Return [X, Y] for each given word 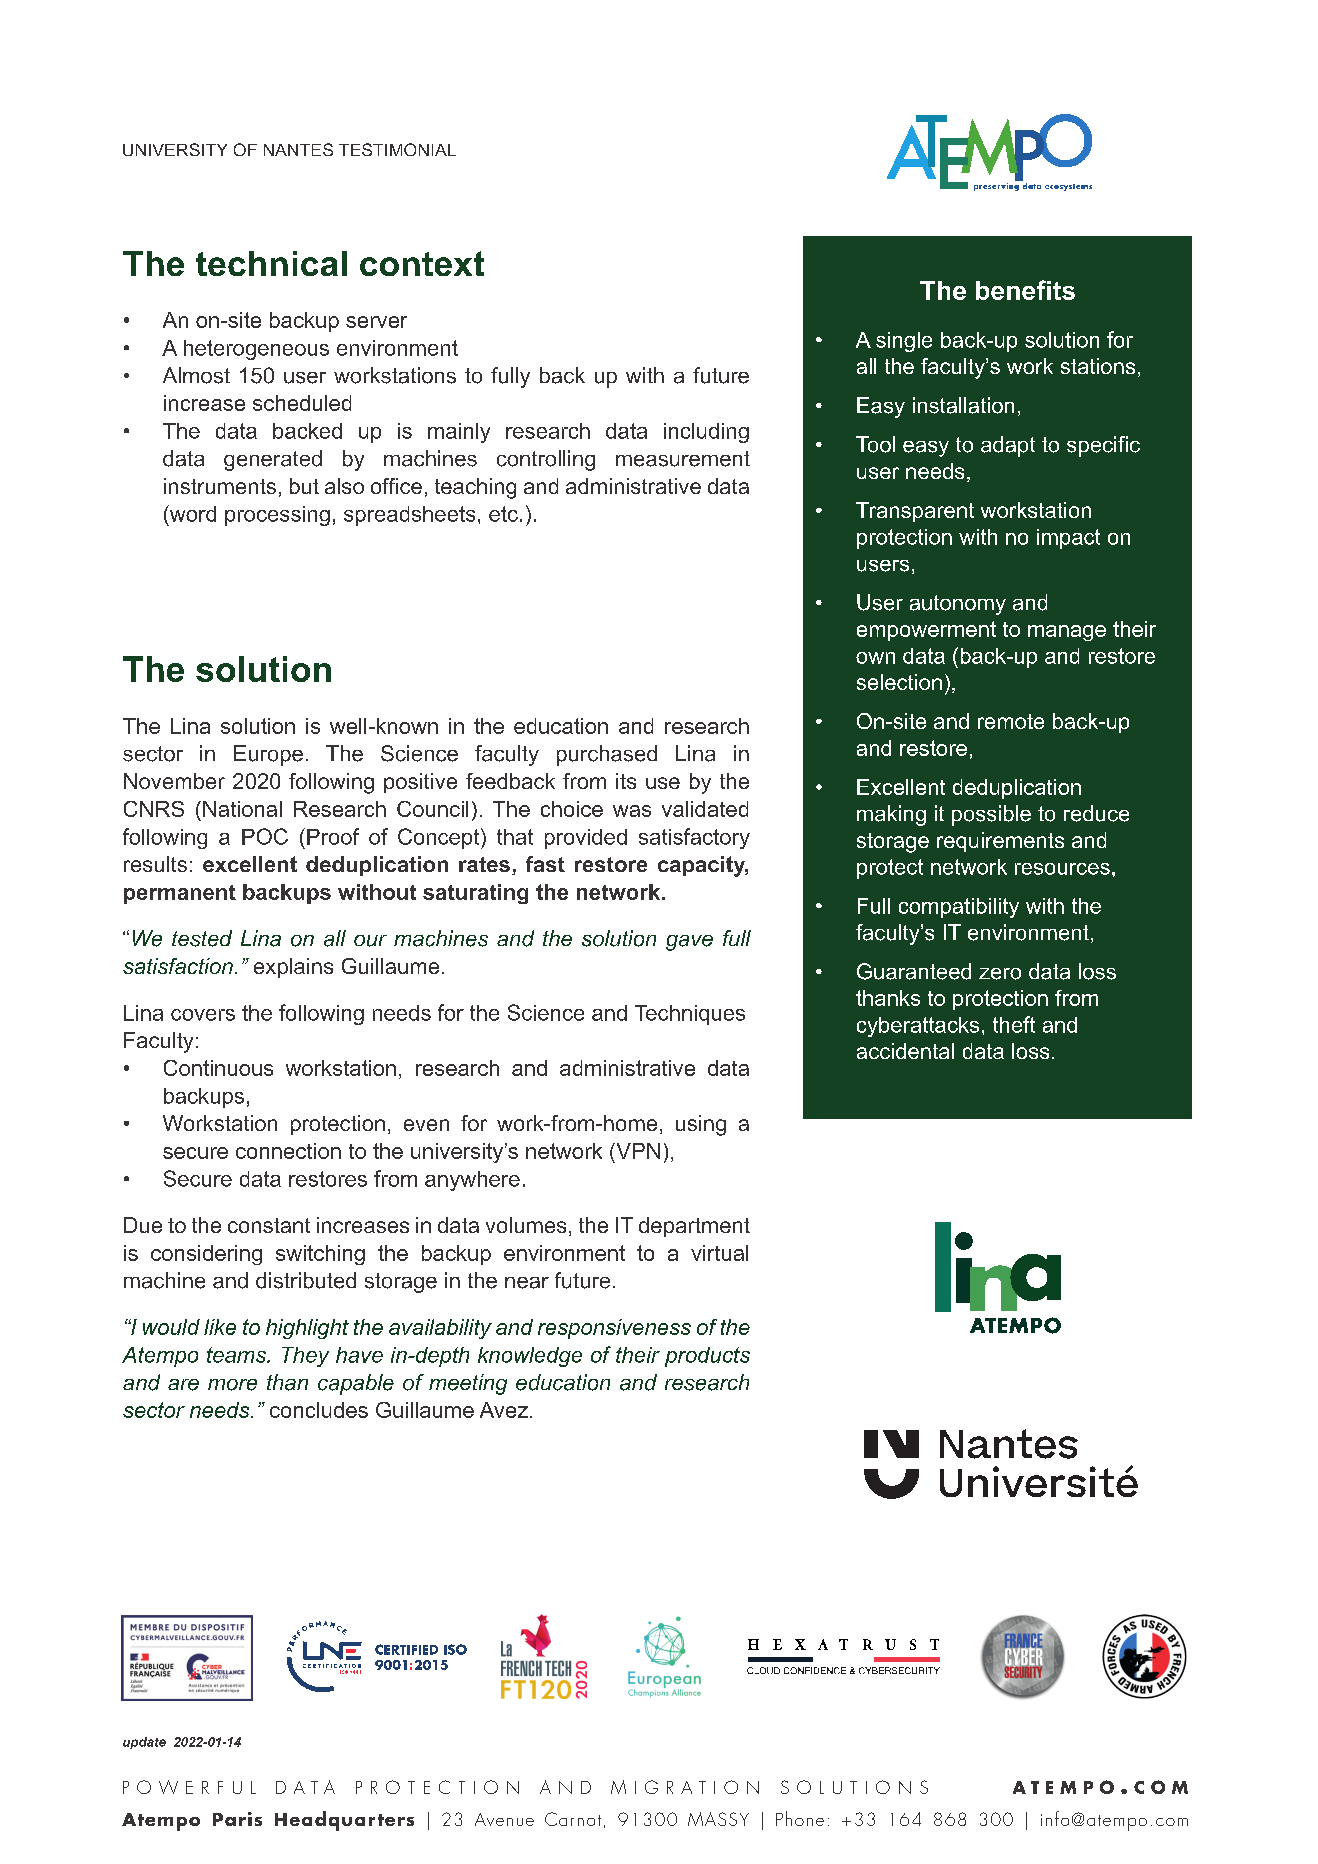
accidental [905, 1051]
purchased [607, 755]
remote [1011, 721]
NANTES [298, 149]
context [422, 263]
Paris [237, 1819]
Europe [268, 755]
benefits [1025, 290]
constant [269, 1225]
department [694, 1227]
